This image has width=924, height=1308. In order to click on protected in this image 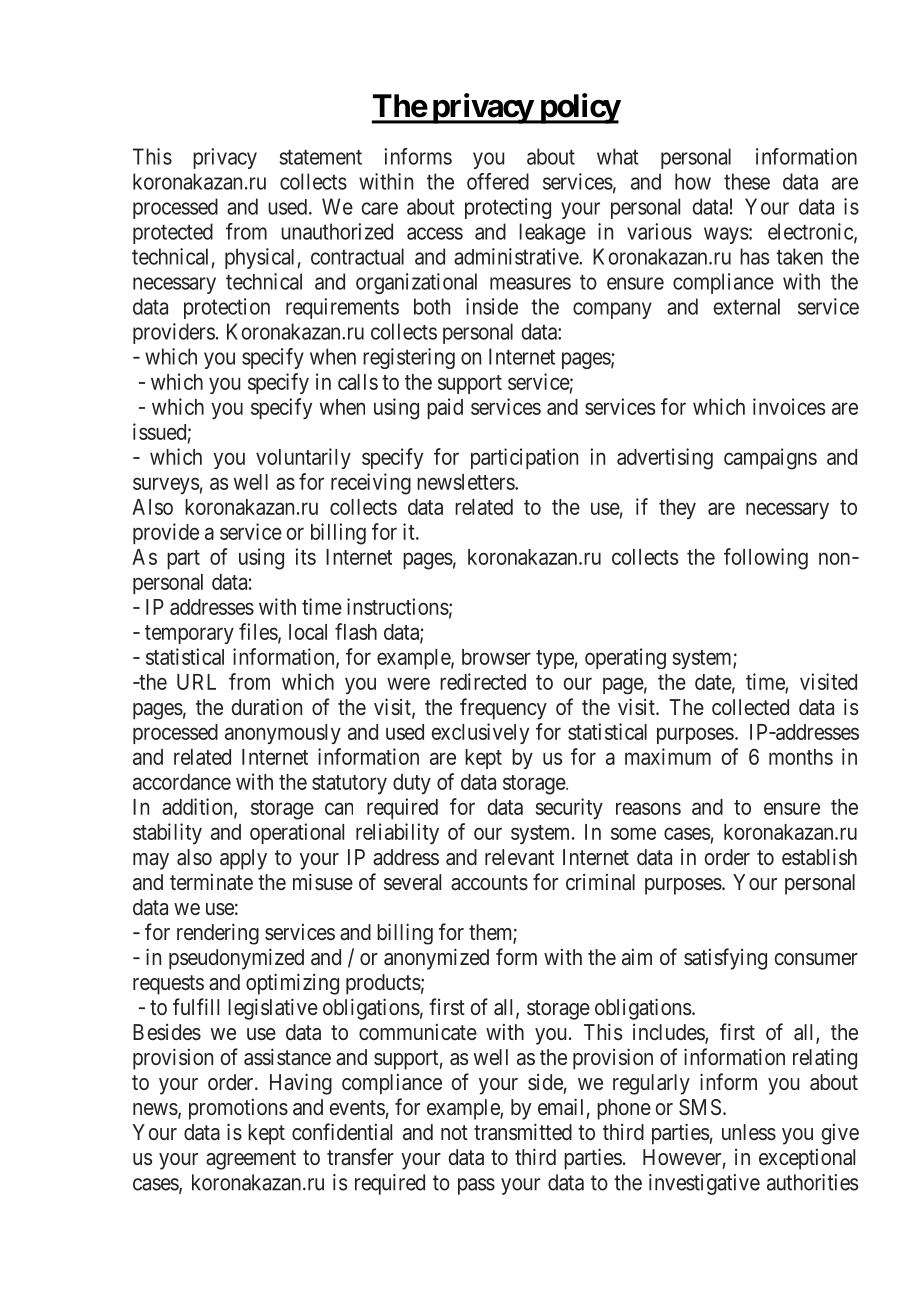, I will do `click(173, 233)`.
